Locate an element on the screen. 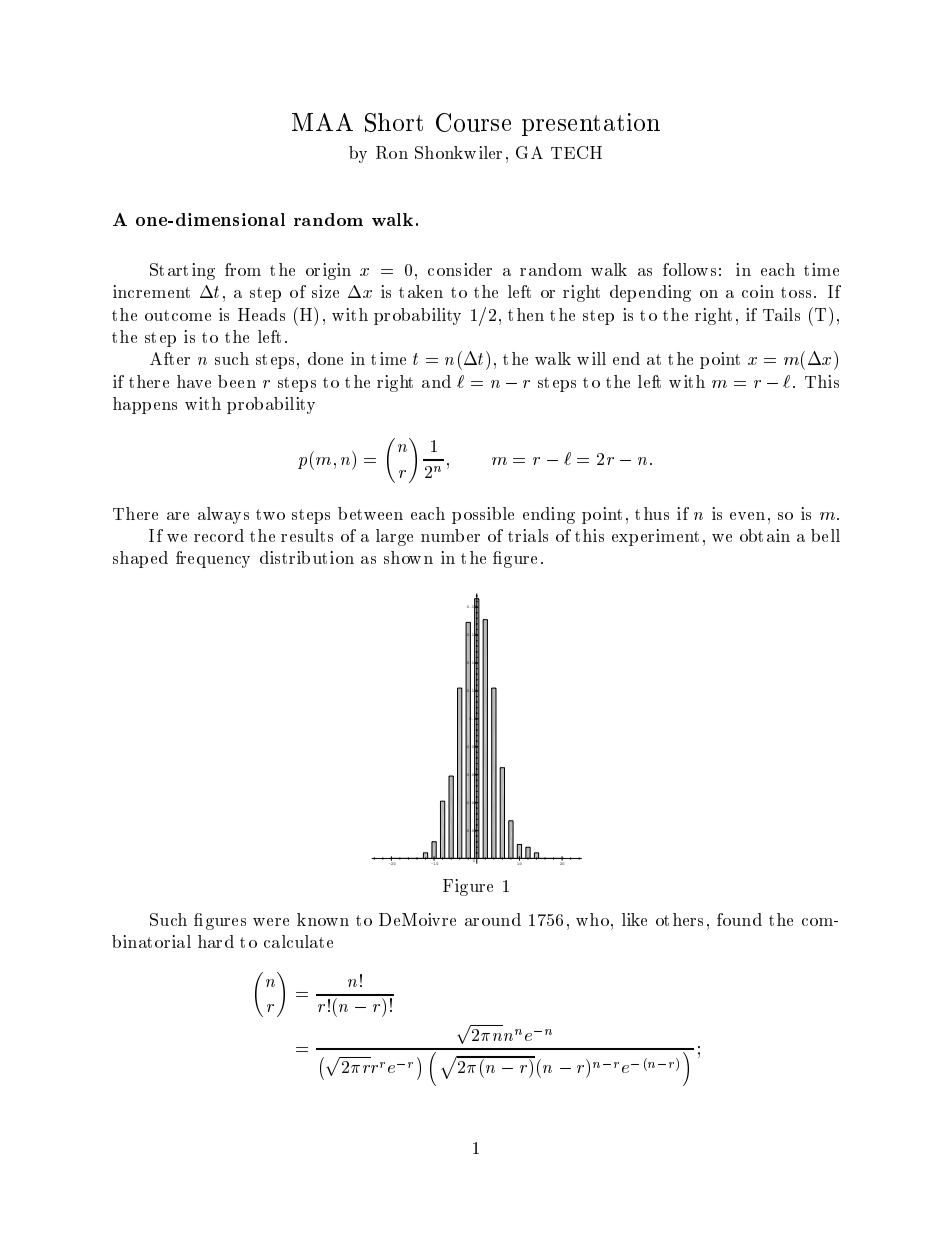 The image size is (952, 1233). presentation is located at coordinates (591, 124).
